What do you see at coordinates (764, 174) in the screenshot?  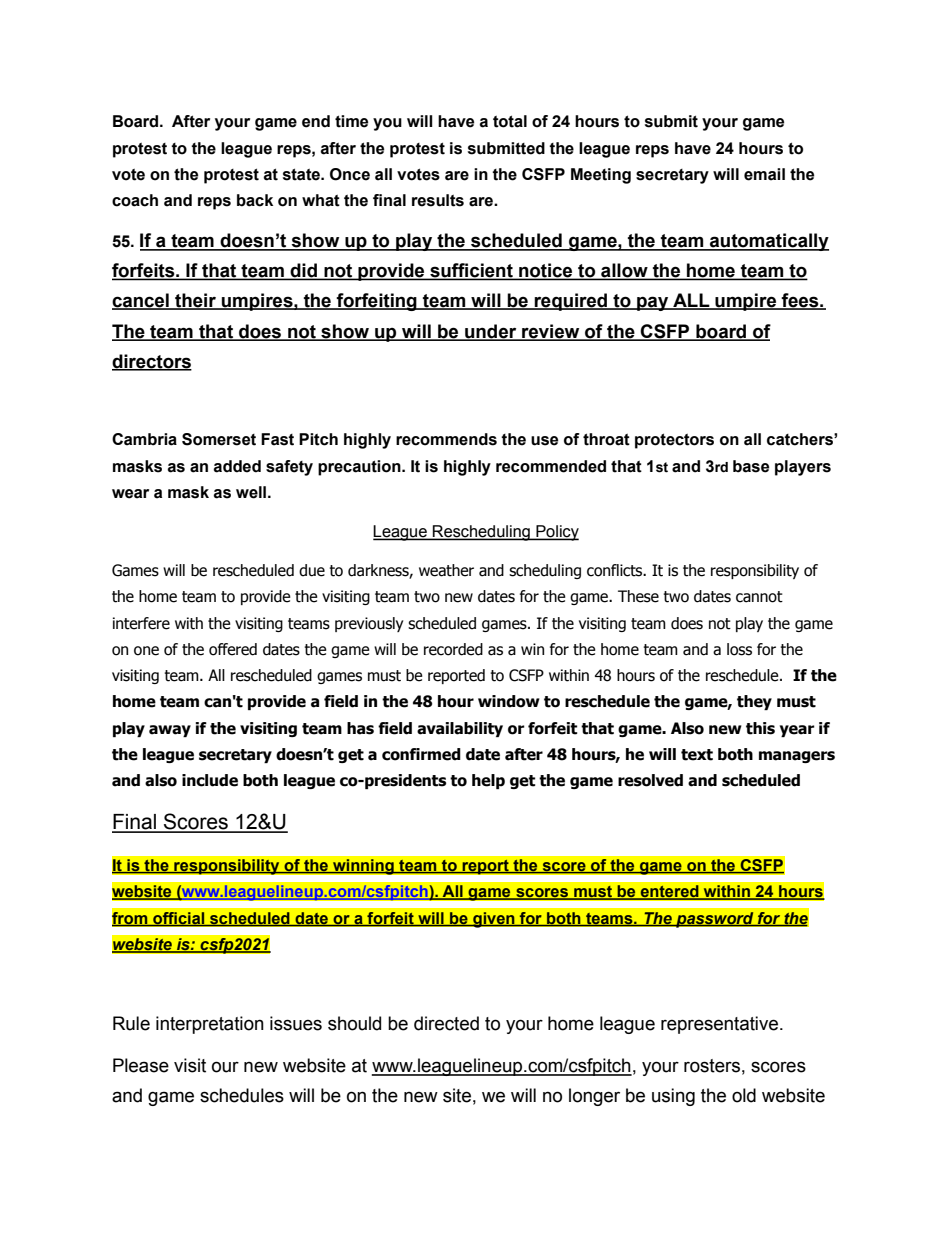 I see `email` at bounding box center [764, 174].
